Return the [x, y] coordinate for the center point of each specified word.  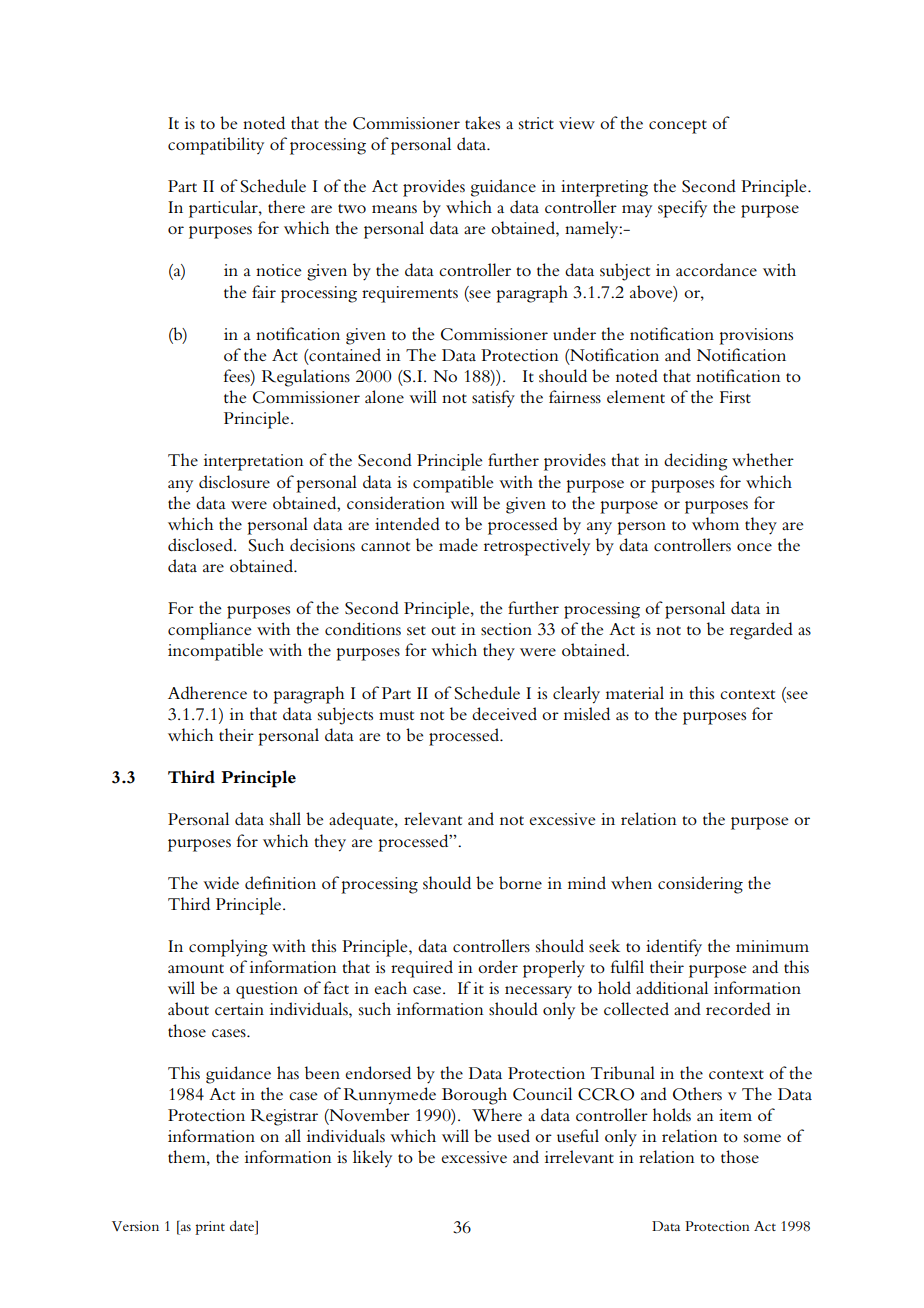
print [210, 1228]
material [635, 692]
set [416, 631]
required [422, 969]
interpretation [254, 462]
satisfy [493, 399]
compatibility [216, 146]
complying [228, 948]
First [735, 397]
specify [682, 209]
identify [674, 948]
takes [482, 123]
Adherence [207, 693]
